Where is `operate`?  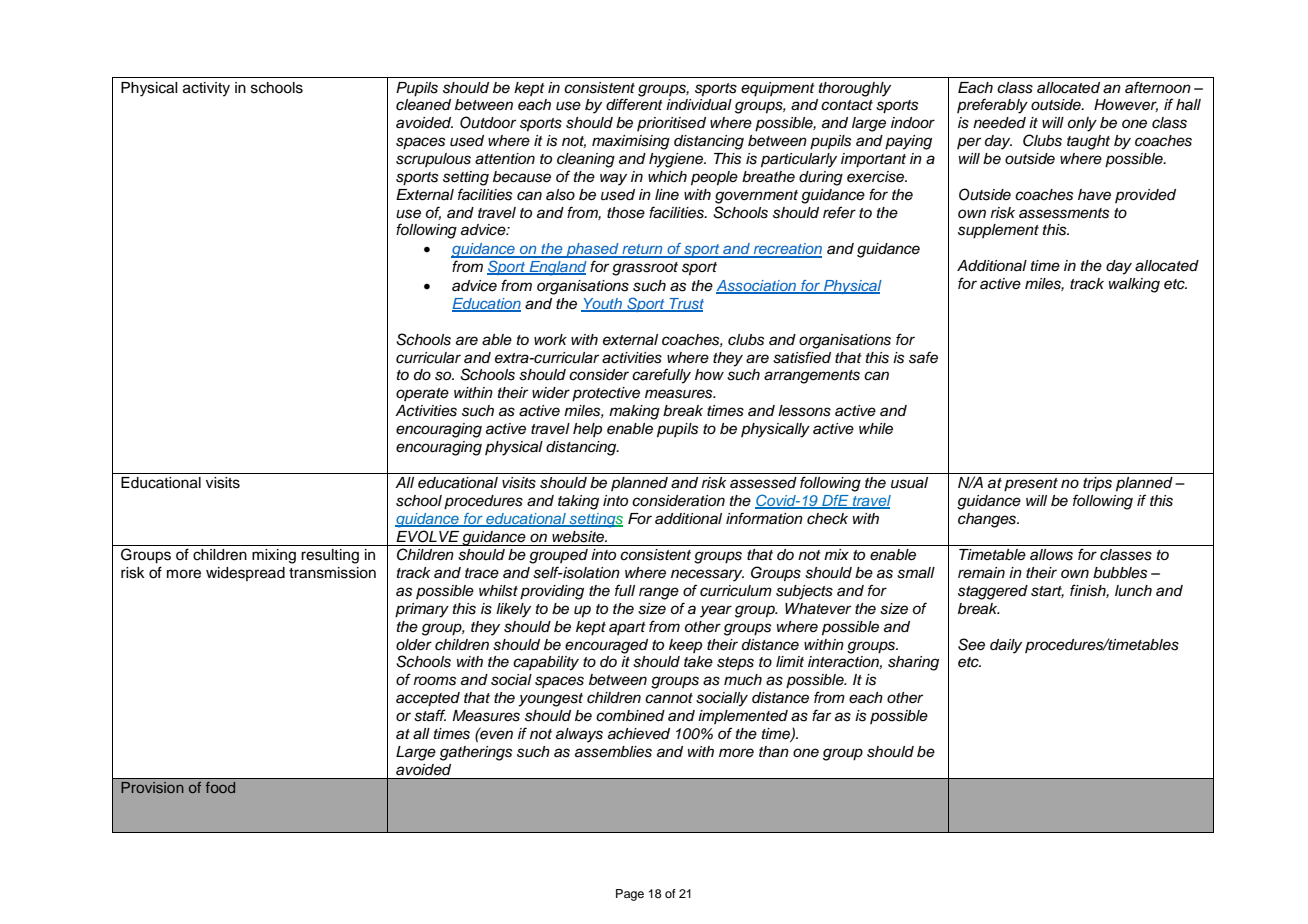
operate is located at coordinates (422, 394).
